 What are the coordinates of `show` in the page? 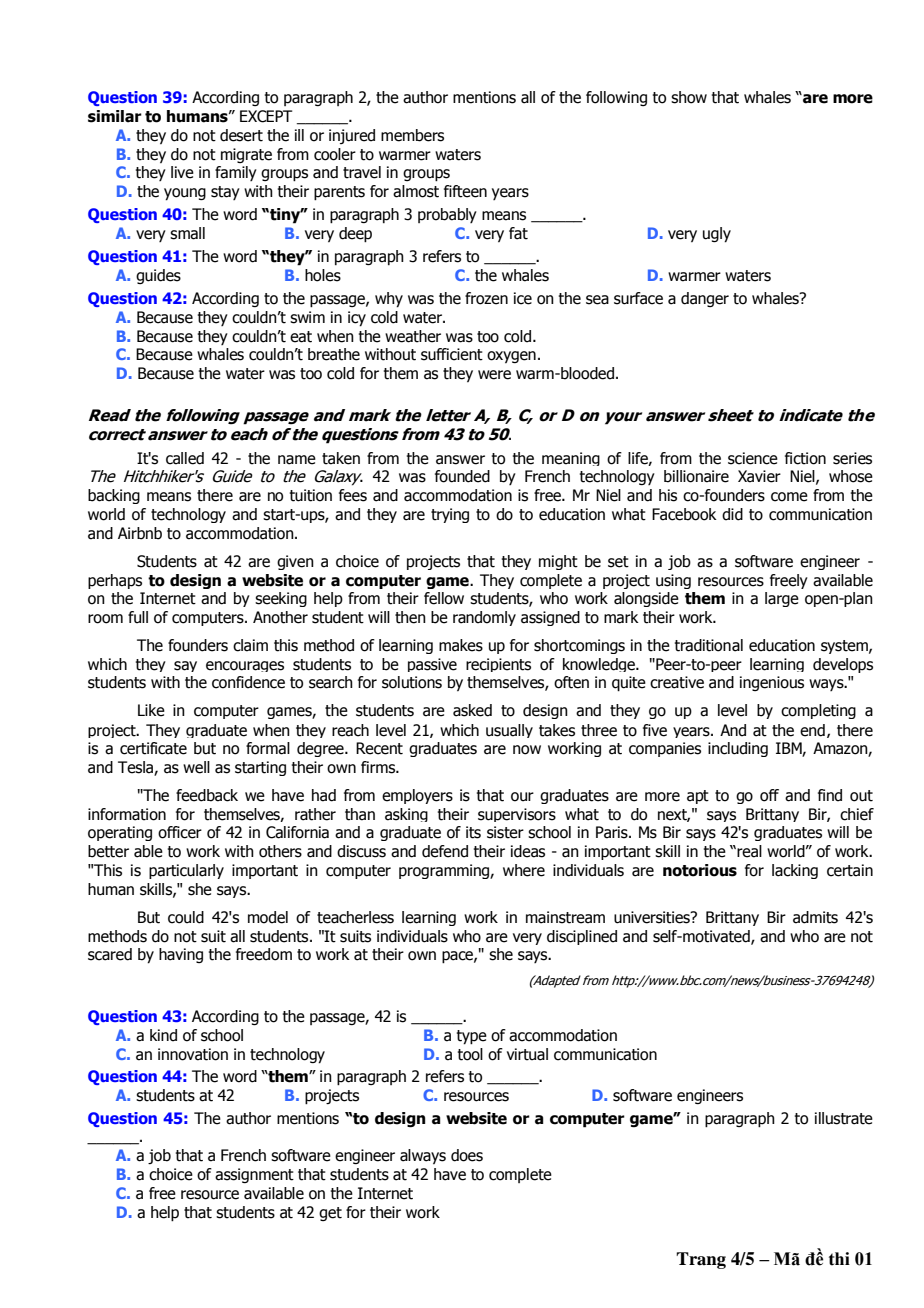 It's located at (689, 97).
